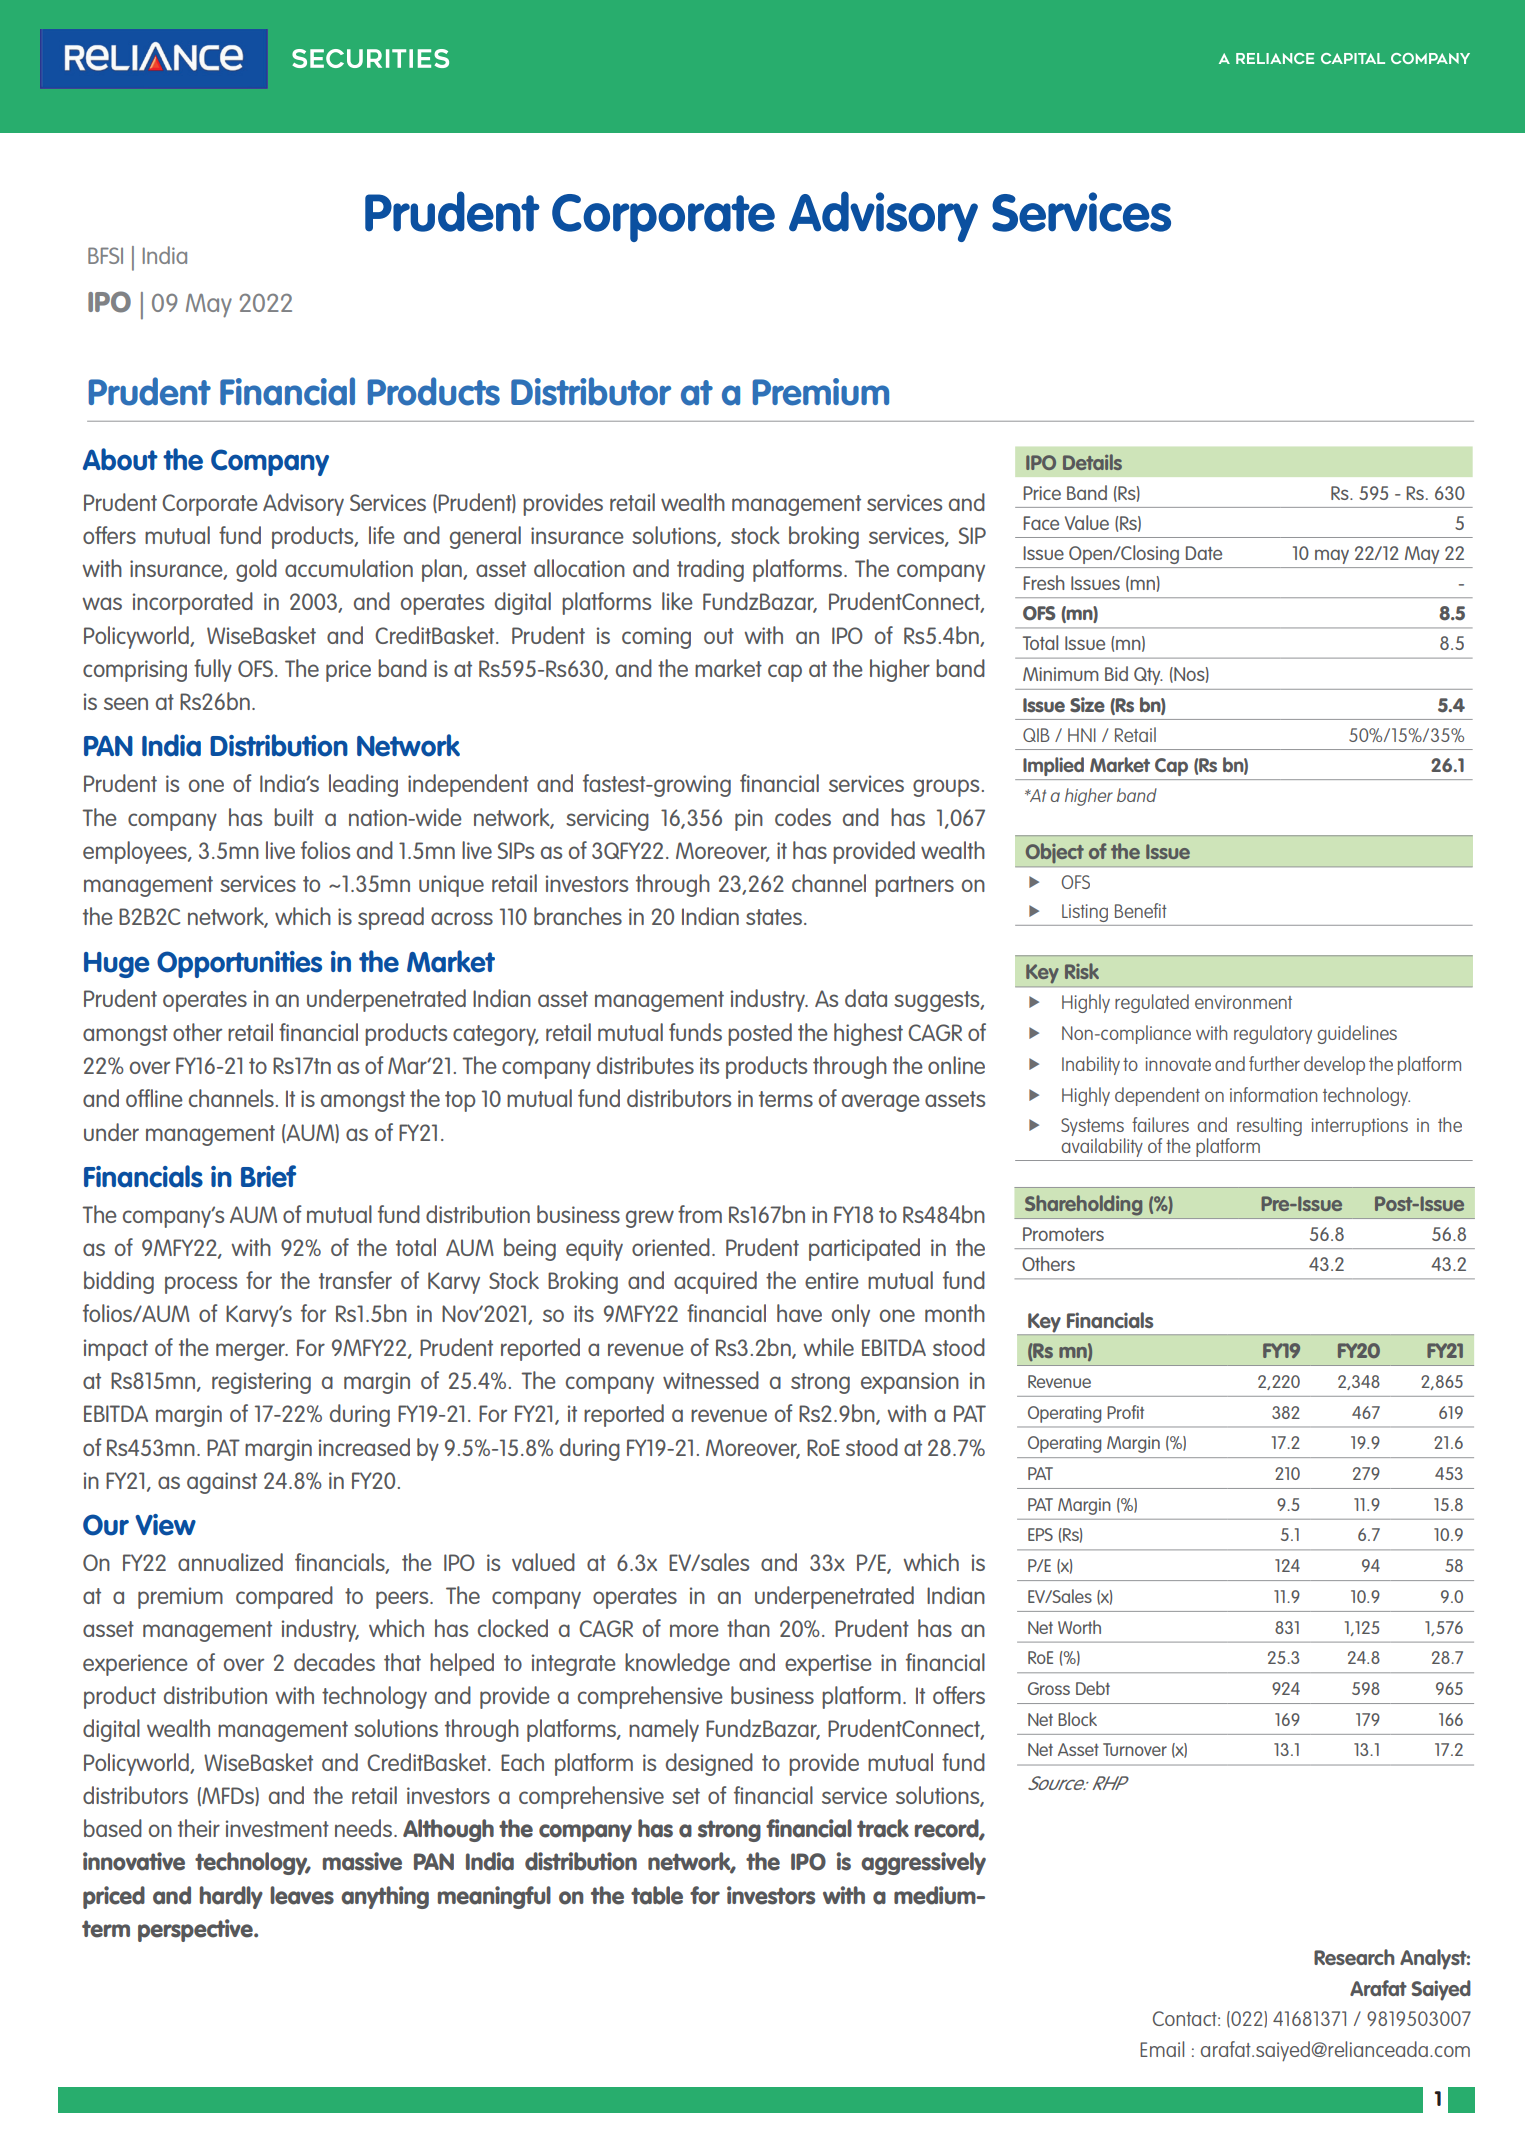  I want to click on process, so click(201, 1285).
